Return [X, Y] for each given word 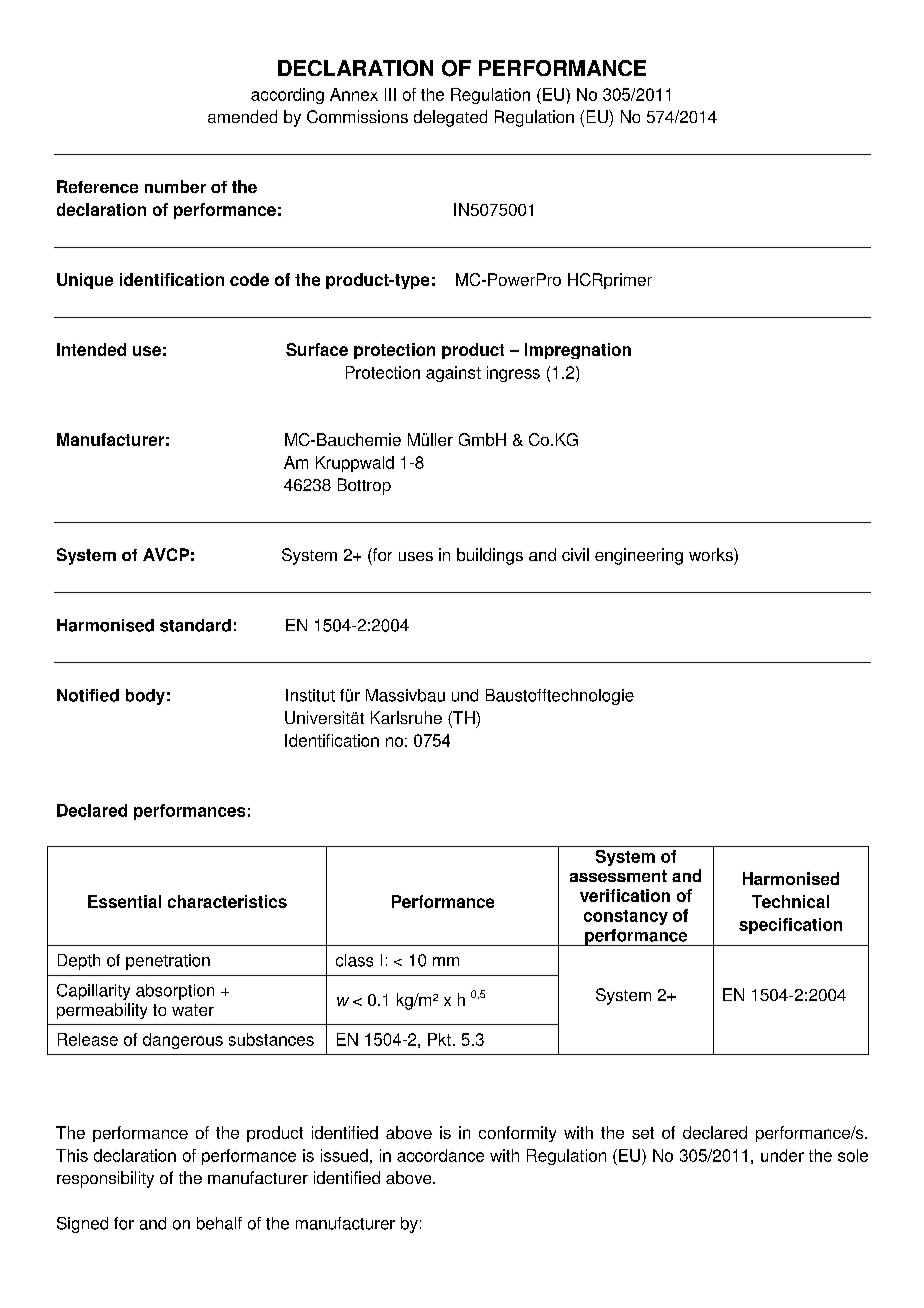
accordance [440, 1155]
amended [242, 116]
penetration [168, 962]
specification [790, 926]
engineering [639, 556]
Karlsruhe [406, 717]
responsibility [105, 1179]
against [453, 374]
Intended [91, 349]
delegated [450, 118]
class [354, 960]
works [712, 554]
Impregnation [578, 351]
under [782, 1155]
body [145, 697]
